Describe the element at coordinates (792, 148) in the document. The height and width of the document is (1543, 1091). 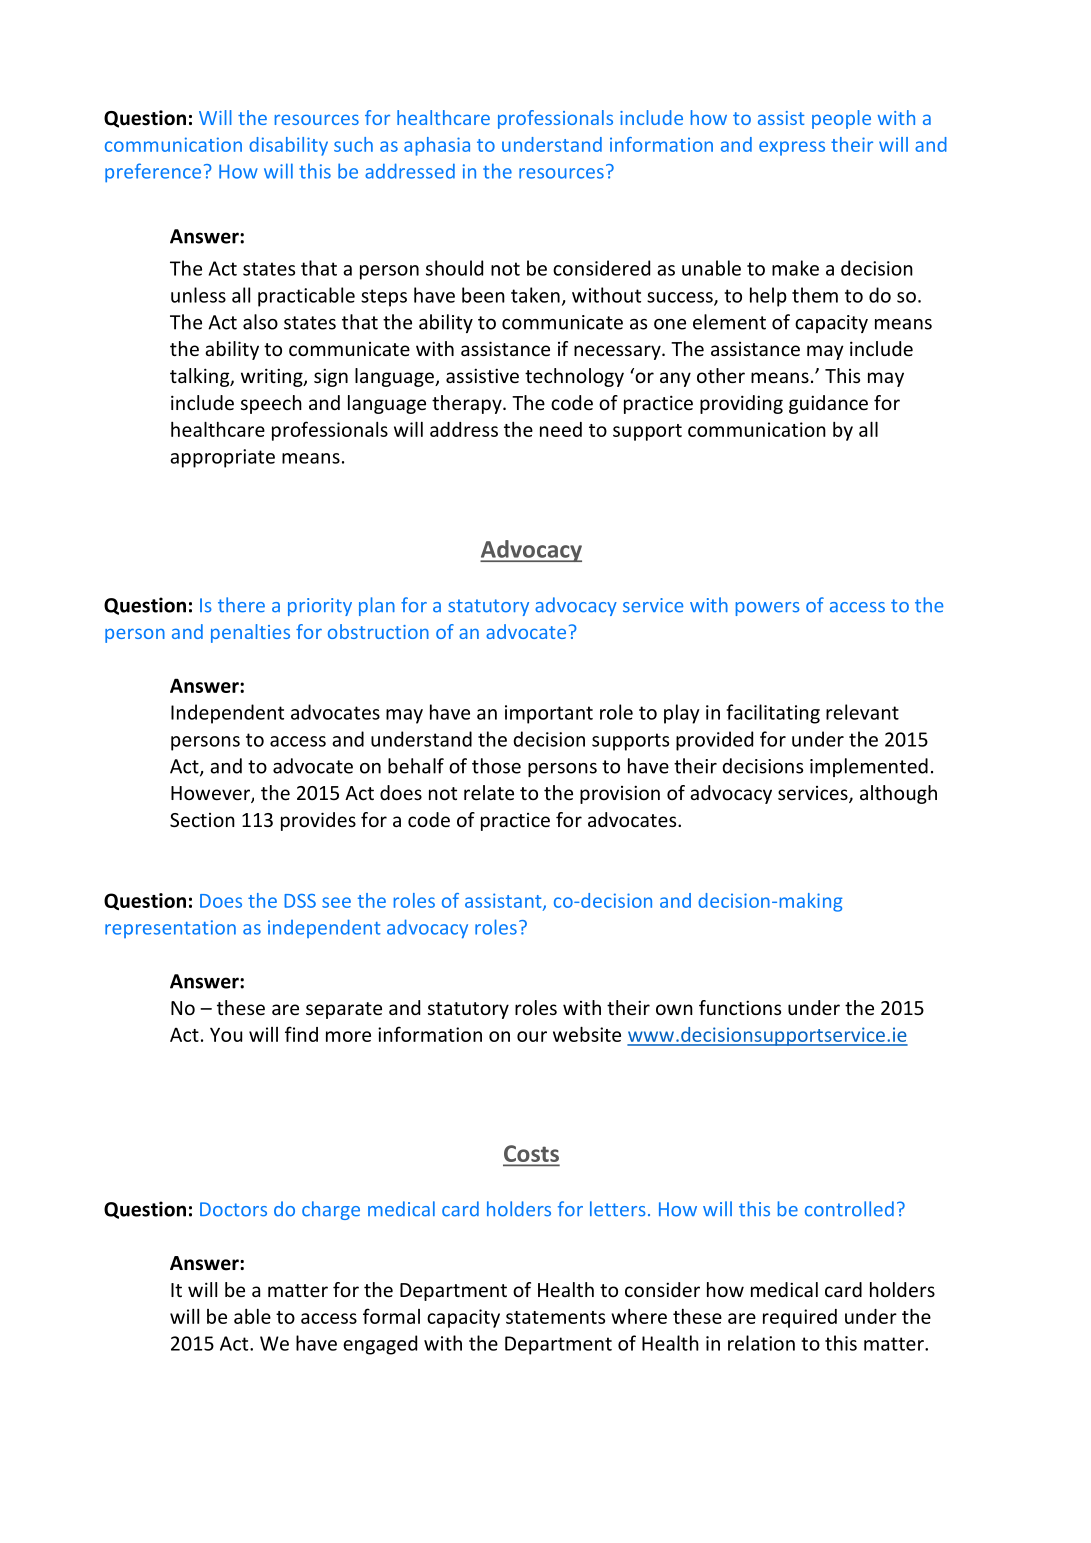
I see `express` at that location.
